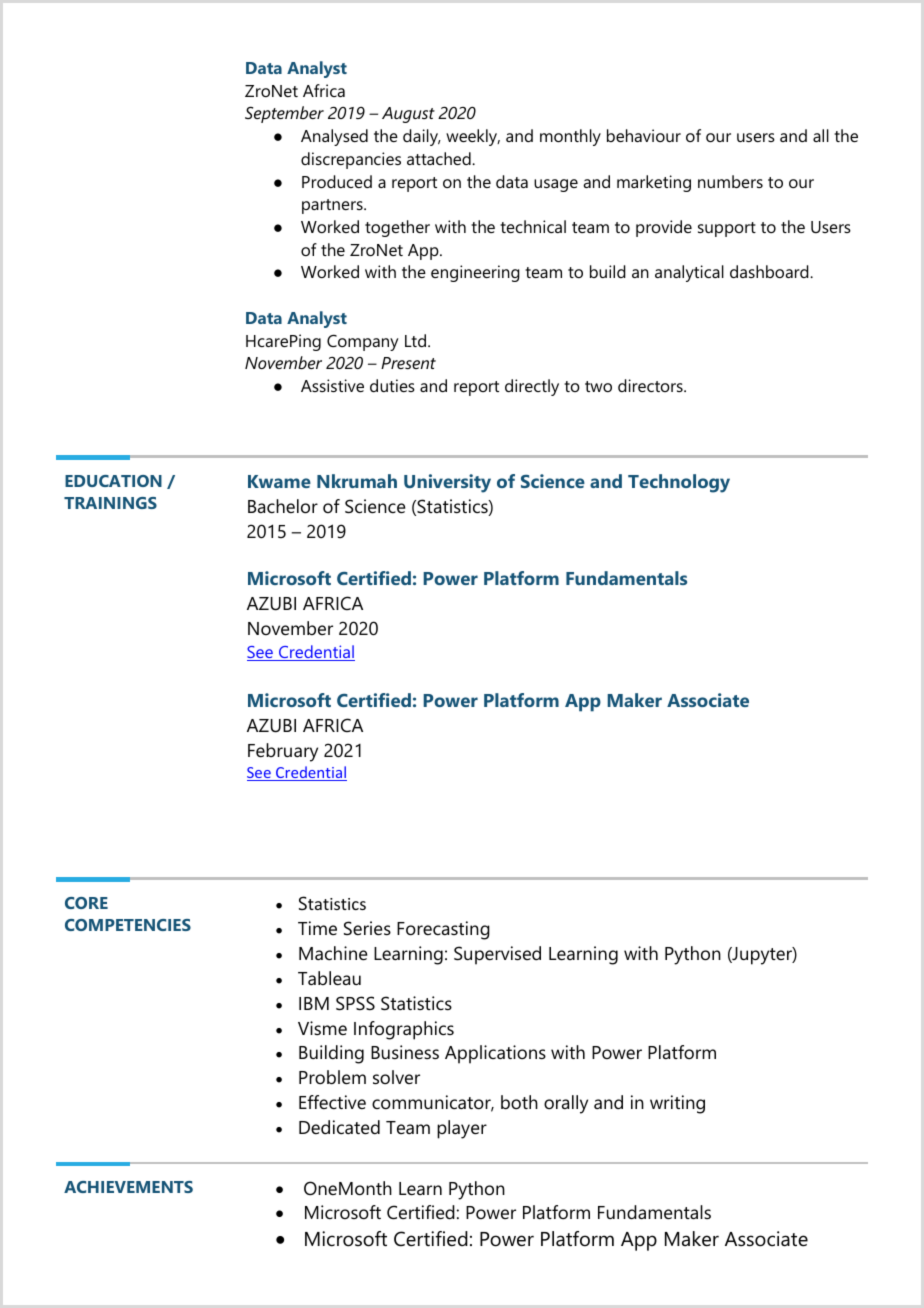 This image has width=924, height=1308. Describe the element at coordinates (644, 135) in the image. I see `behaviour` at that location.
